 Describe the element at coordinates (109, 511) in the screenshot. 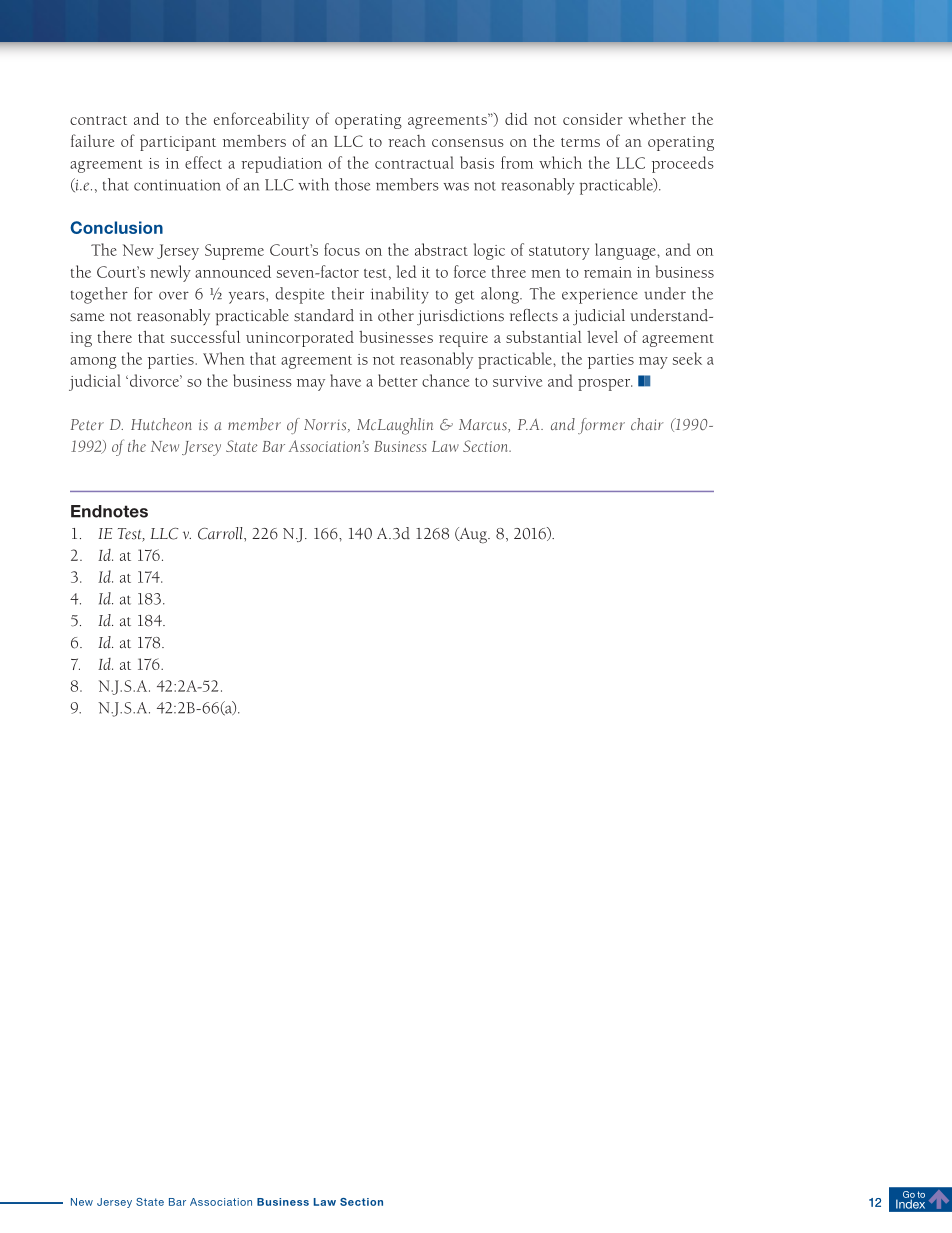

I see `Endnotes` at that location.
